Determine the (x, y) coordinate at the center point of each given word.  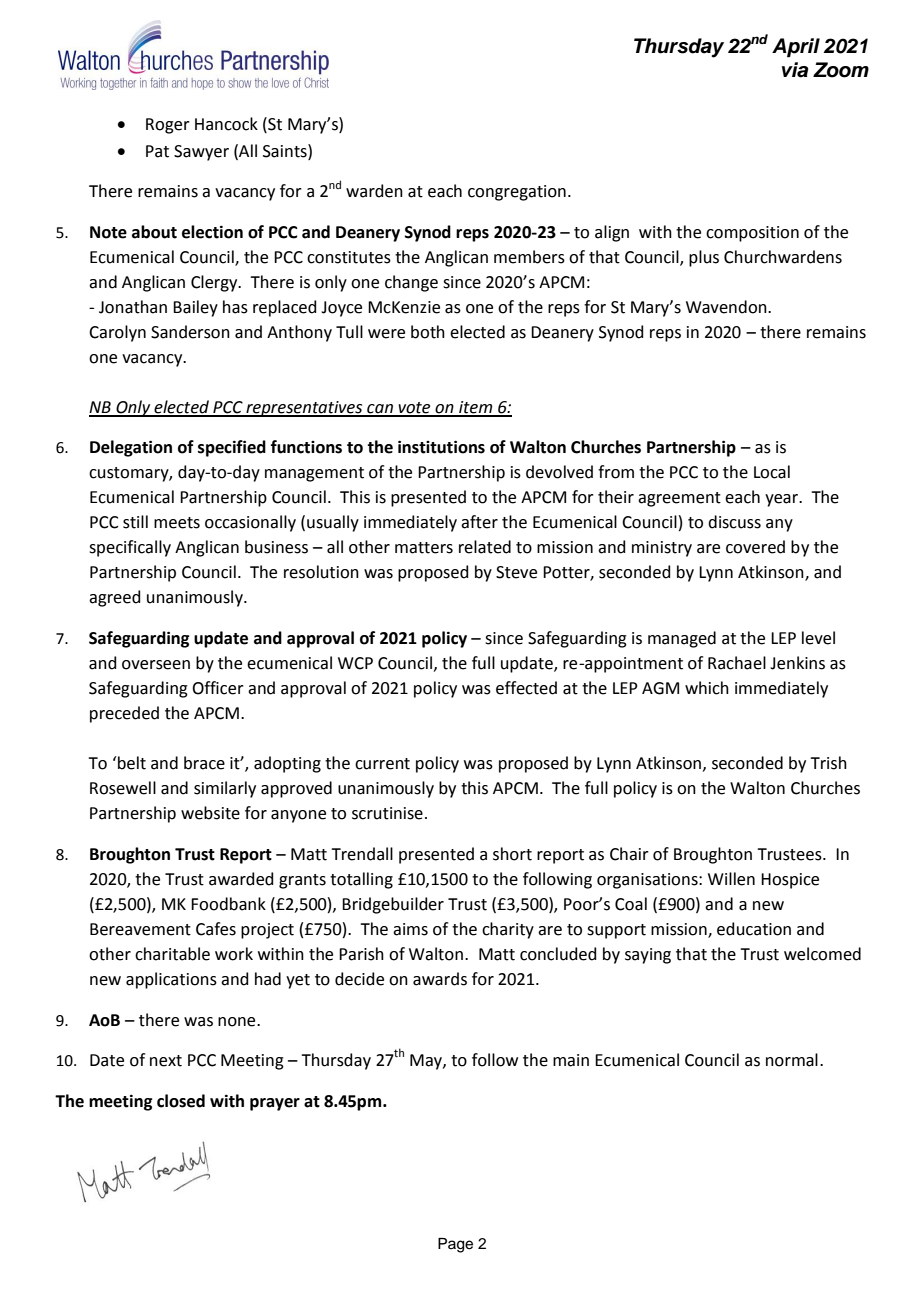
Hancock (226, 124)
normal (792, 1060)
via (795, 70)
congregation (517, 193)
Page (455, 1245)
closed (181, 1101)
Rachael (737, 663)
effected (526, 688)
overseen (156, 665)
